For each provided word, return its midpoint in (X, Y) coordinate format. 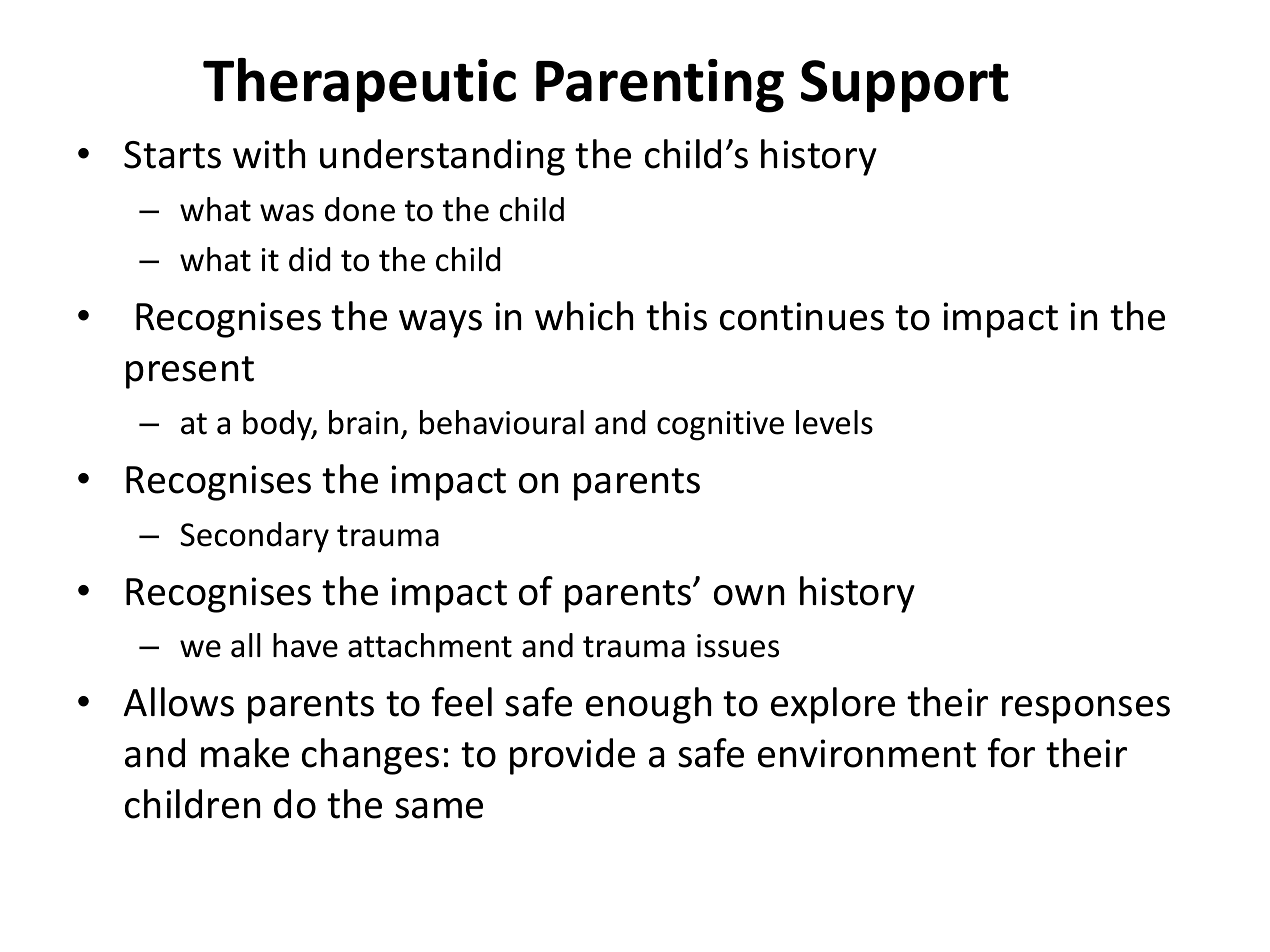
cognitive (720, 426)
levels (834, 422)
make (245, 753)
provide (572, 756)
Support (905, 86)
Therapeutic (359, 85)
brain (363, 422)
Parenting (660, 86)
